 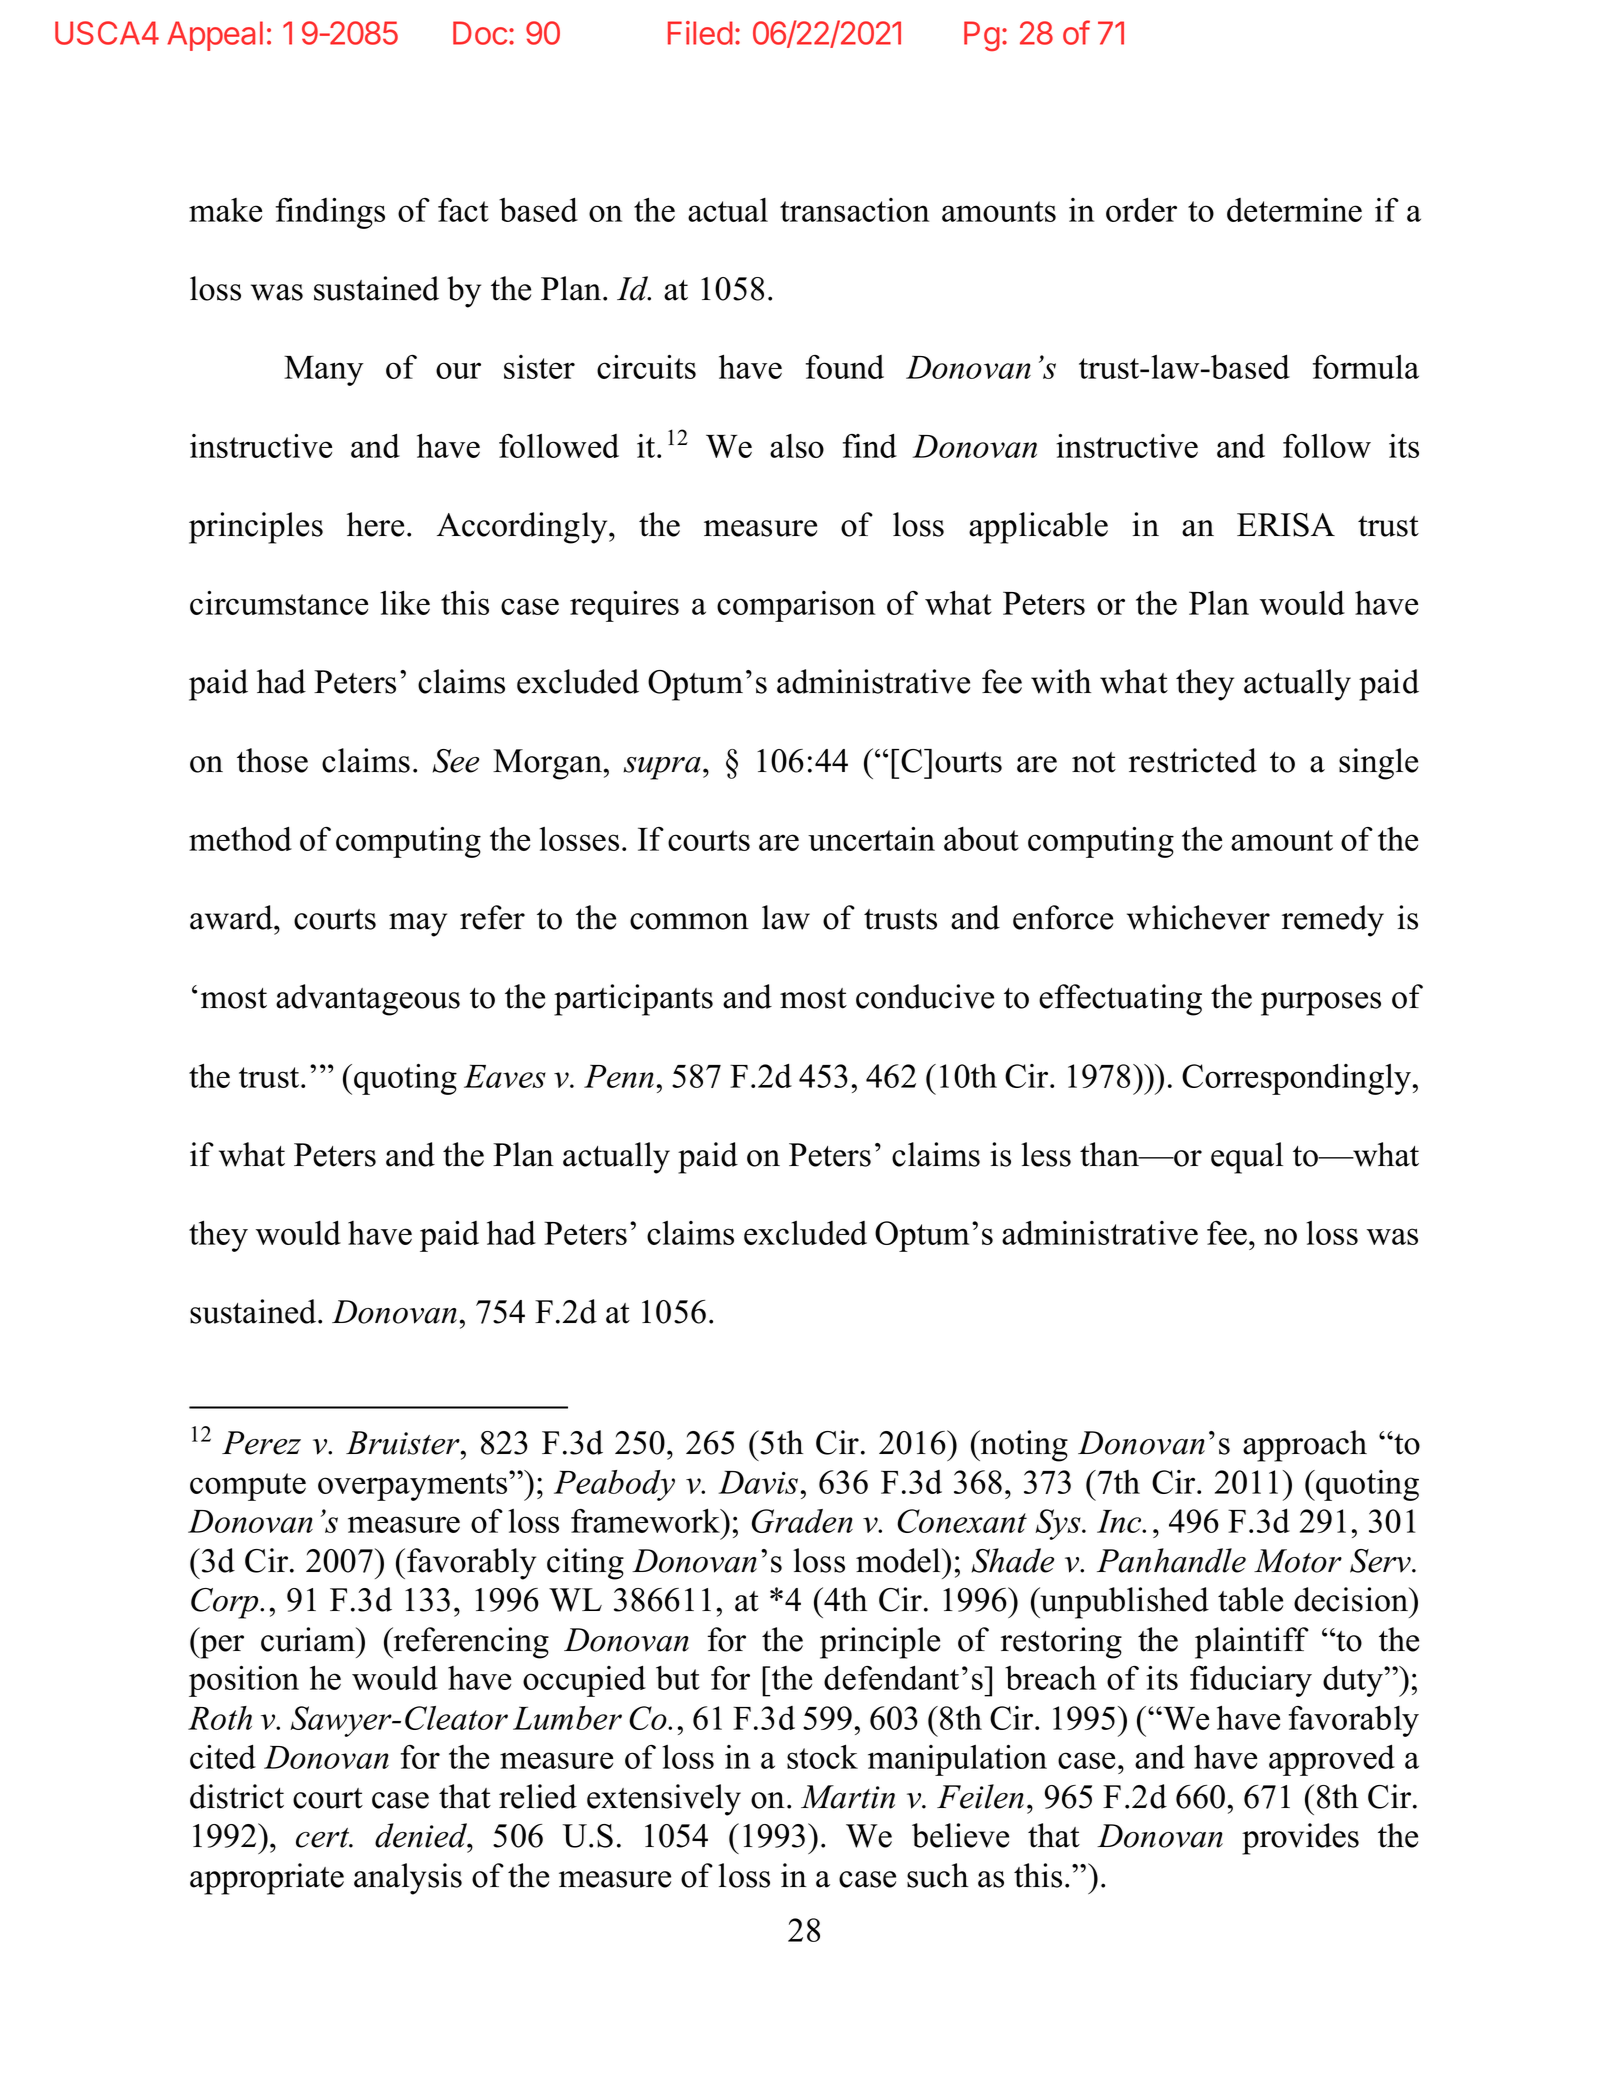 I want to click on whichever, so click(x=1198, y=917).
